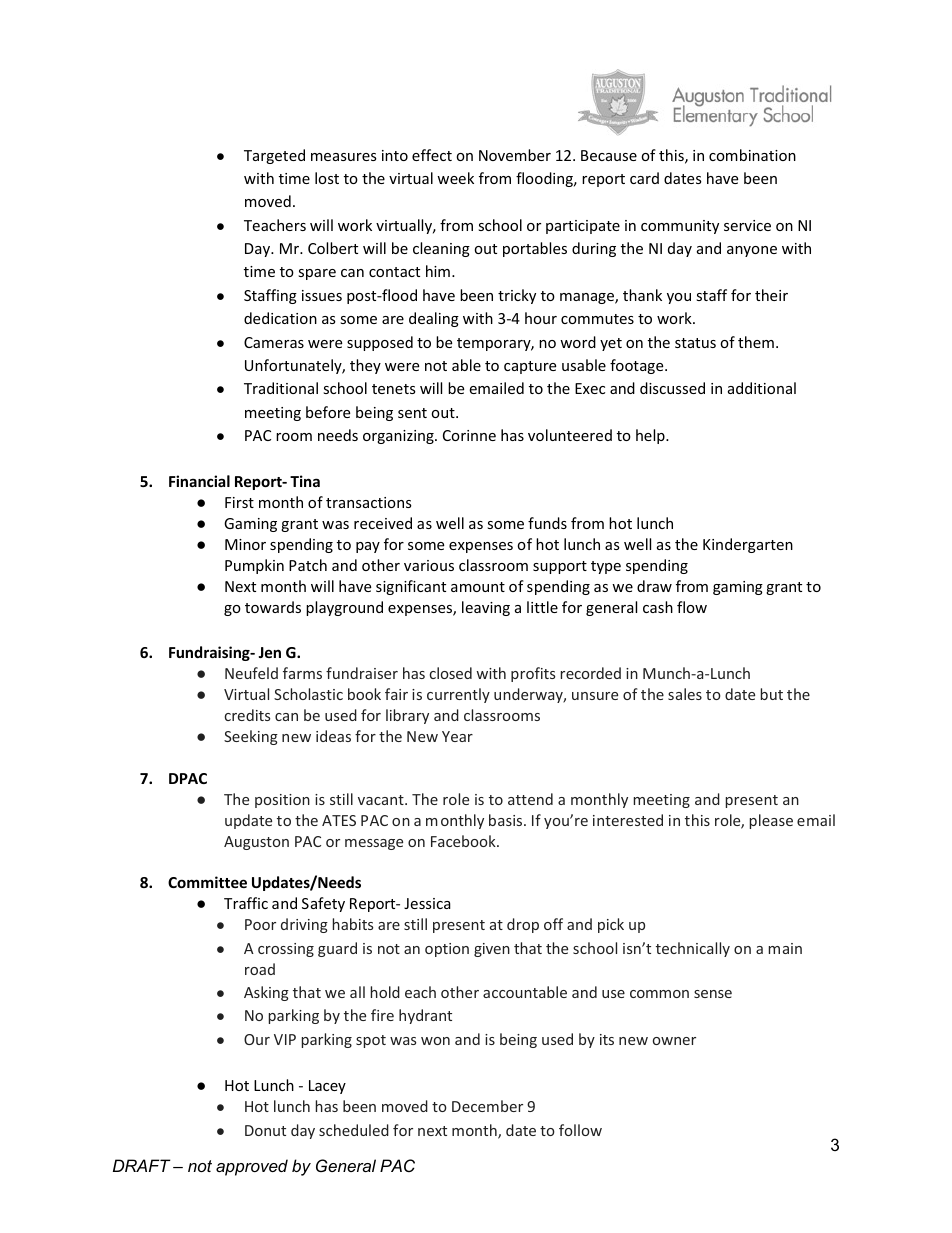 This screenshot has height=1233, width=952. I want to click on DPAC, so click(188, 778).
